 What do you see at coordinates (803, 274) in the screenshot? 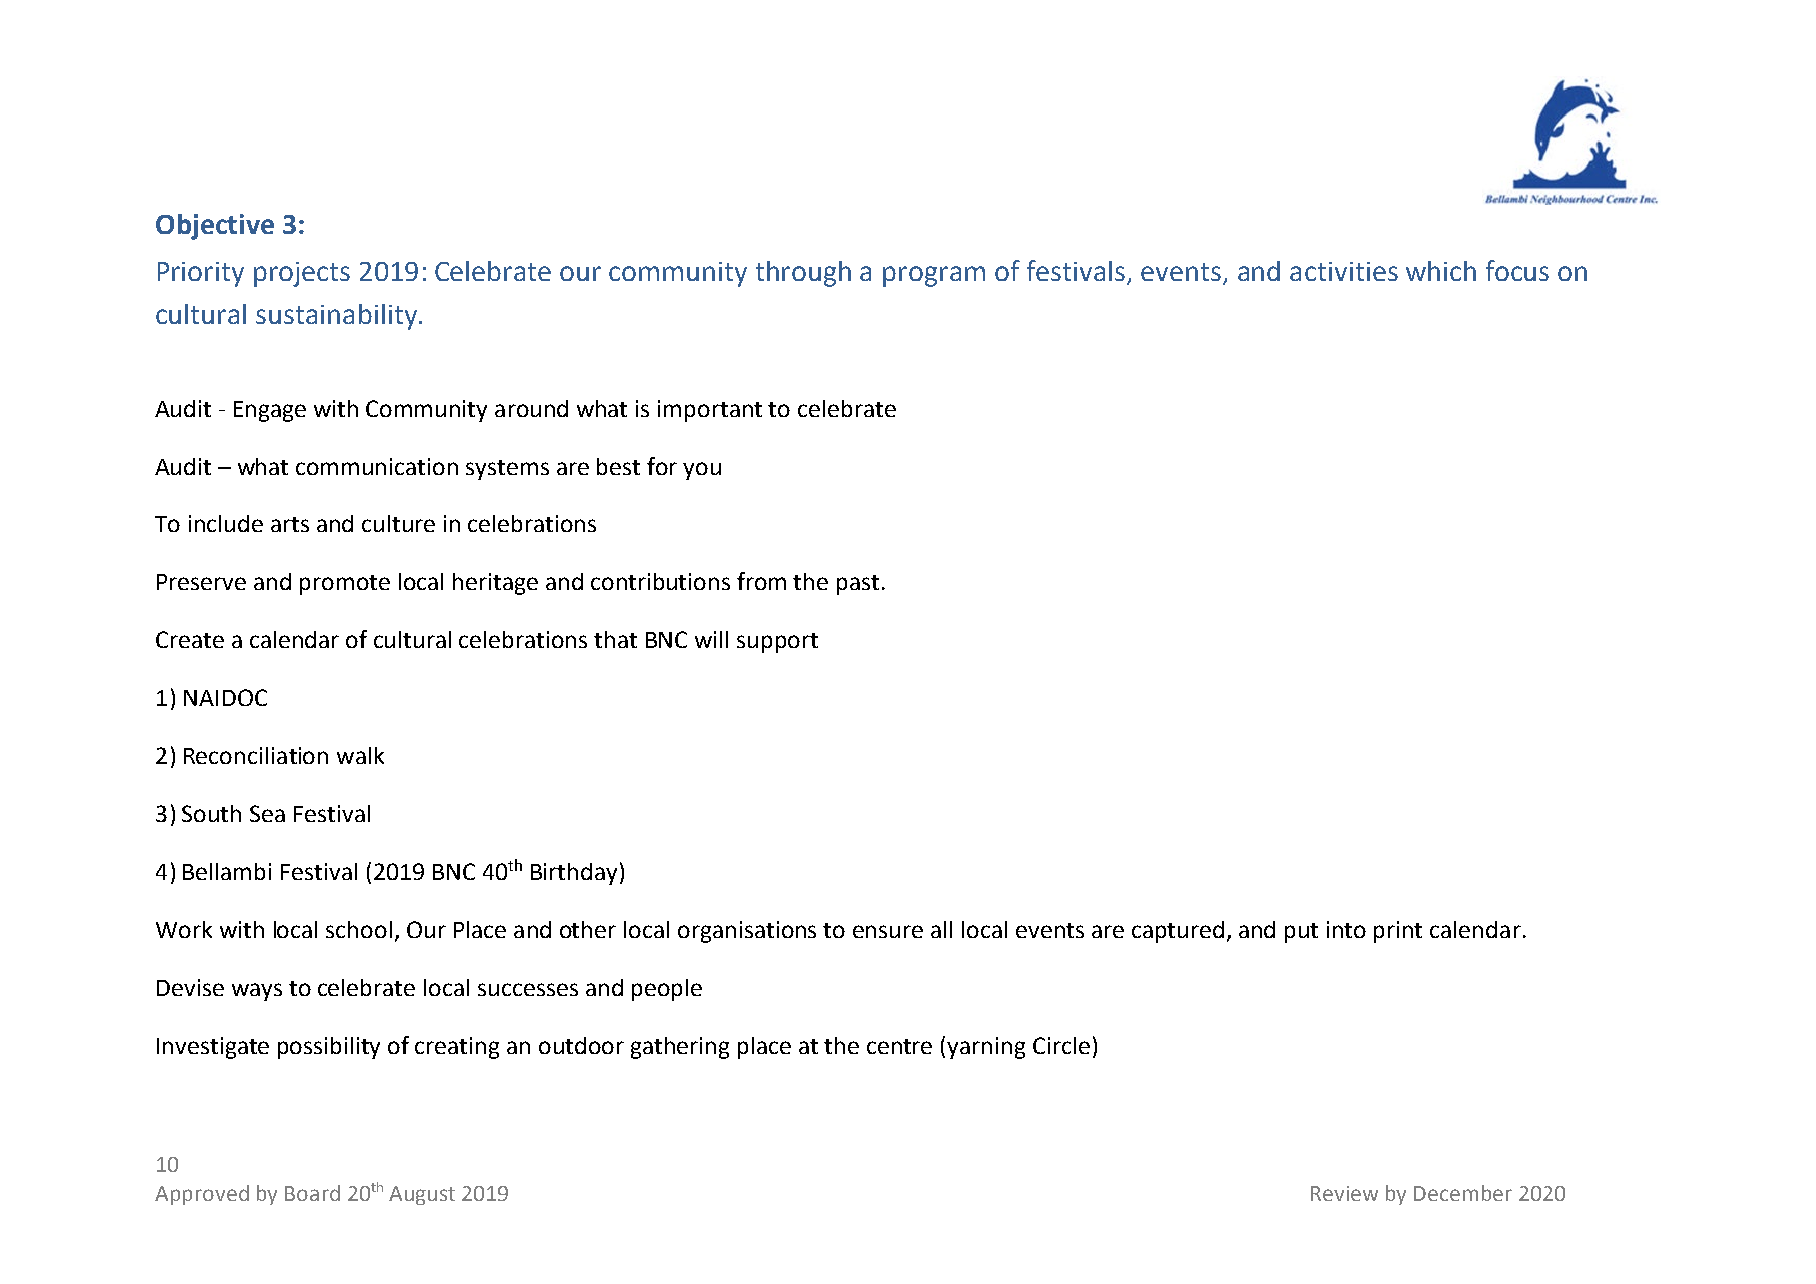
I see `through` at bounding box center [803, 274].
